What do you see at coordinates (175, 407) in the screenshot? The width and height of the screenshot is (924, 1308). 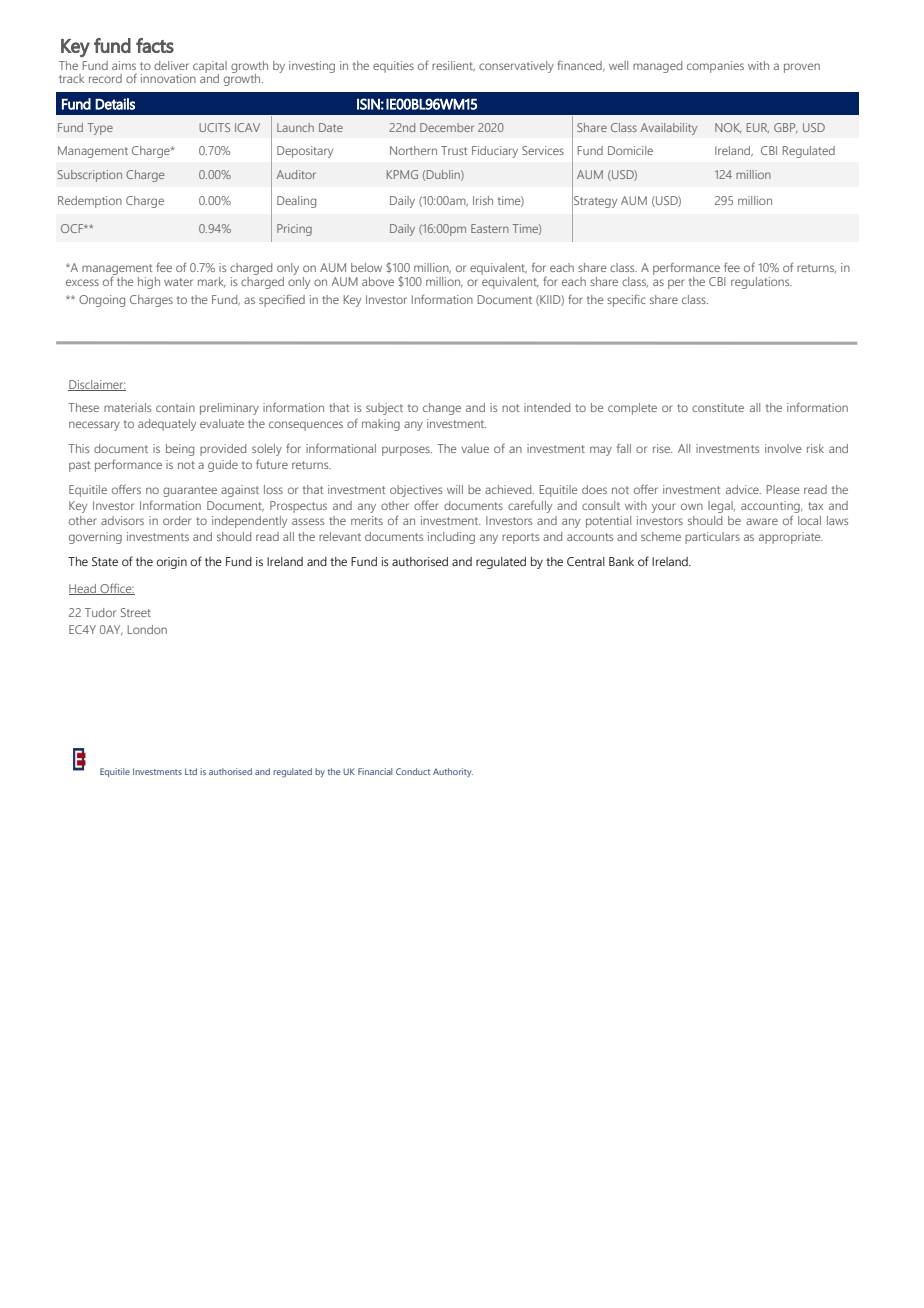 I see `contain` at bounding box center [175, 407].
